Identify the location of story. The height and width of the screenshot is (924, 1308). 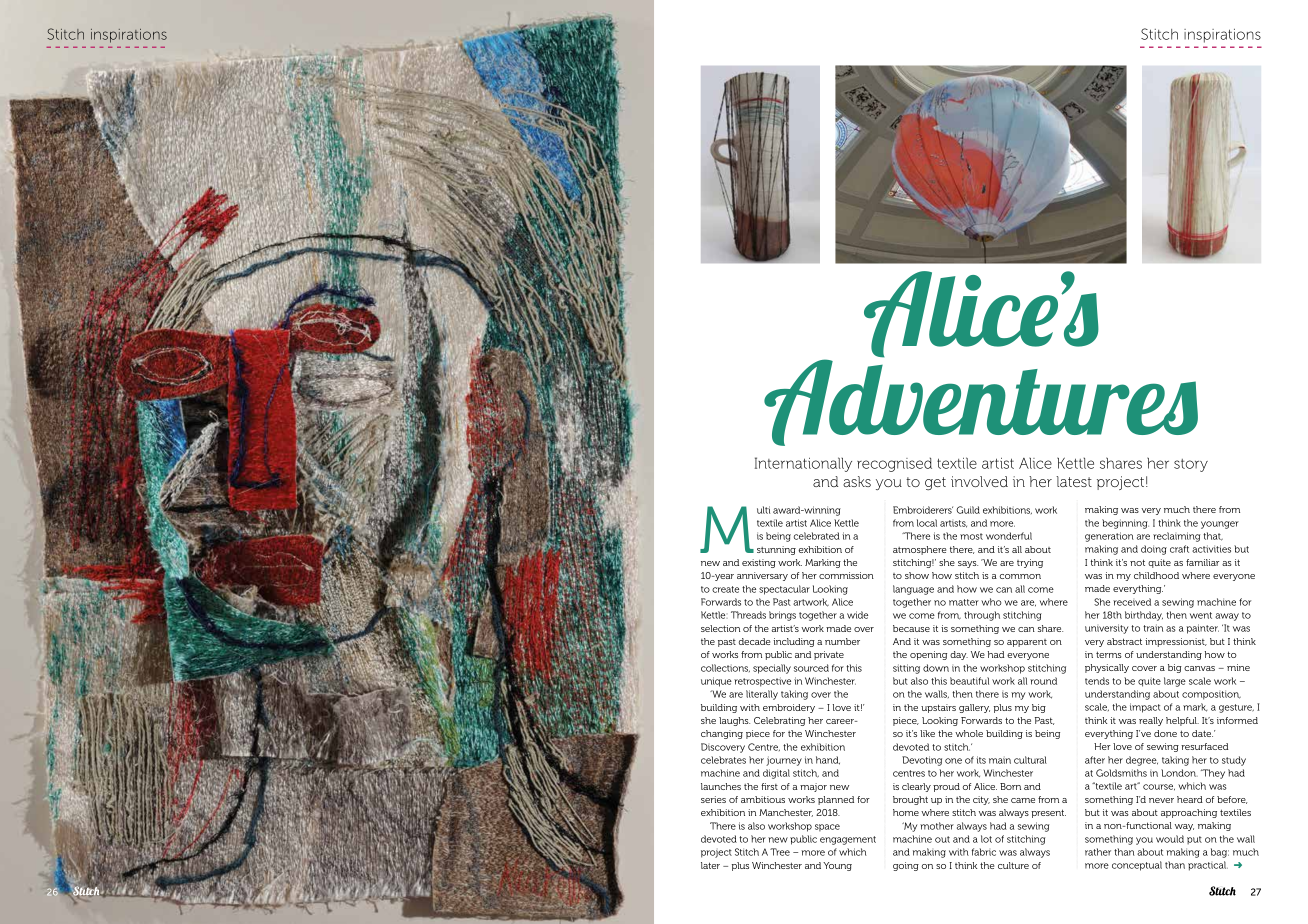
(1191, 465).
